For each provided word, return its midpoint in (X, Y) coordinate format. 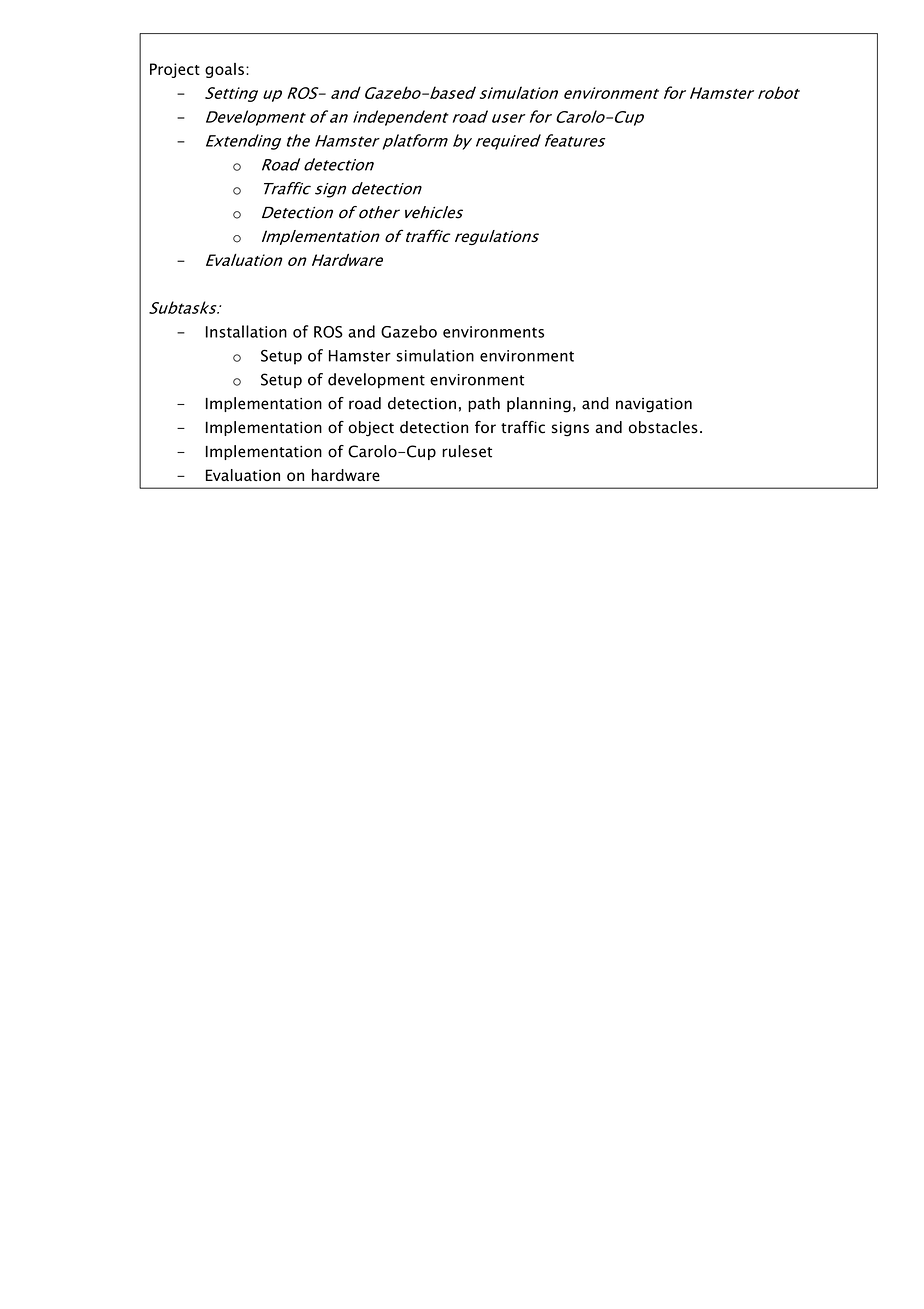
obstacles (663, 427)
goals (224, 70)
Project (175, 70)
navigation (654, 405)
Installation (246, 331)
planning (539, 405)
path (484, 404)
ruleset (467, 451)
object (371, 428)
